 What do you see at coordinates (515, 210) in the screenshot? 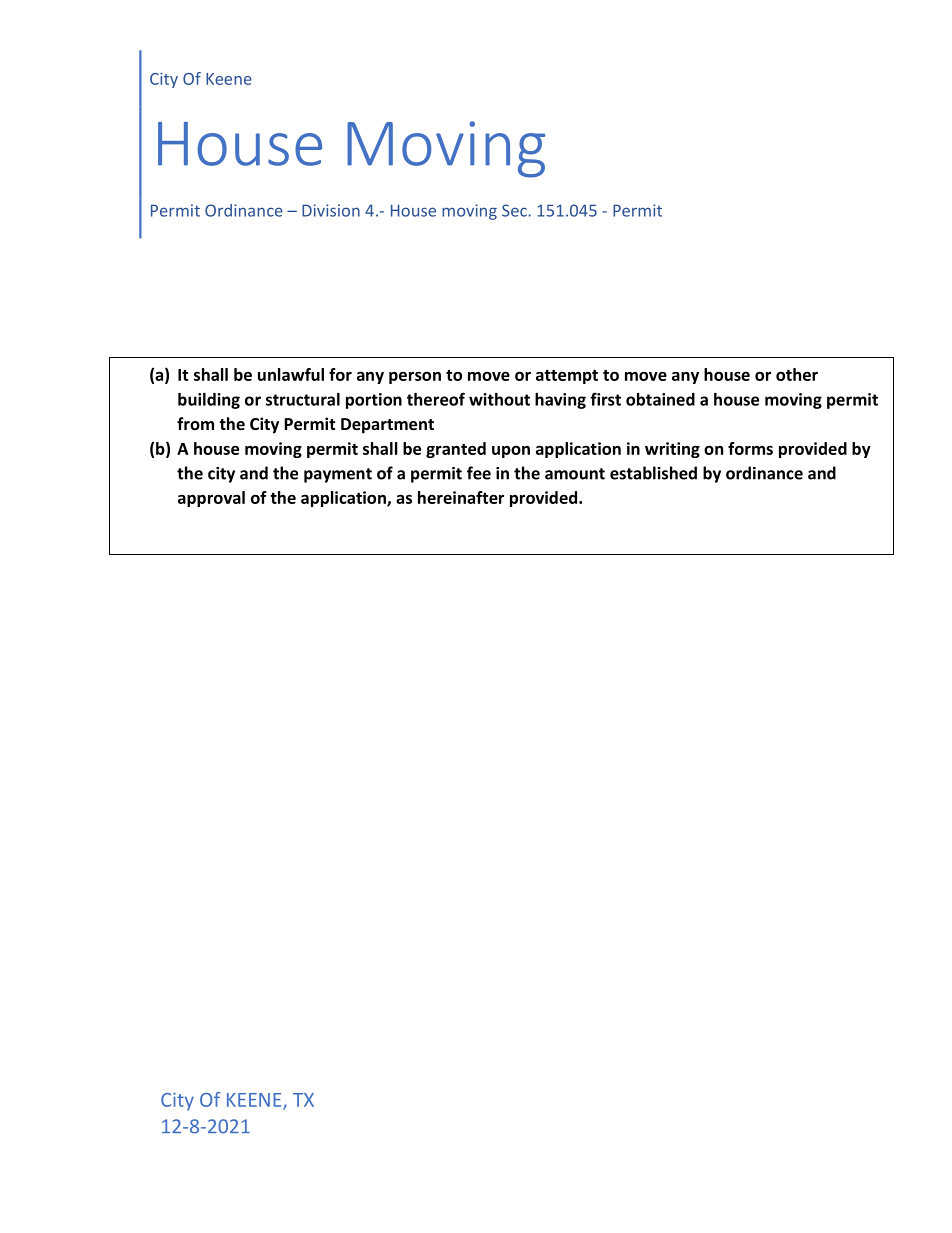
I see `Sec` at bounding box center [515, 210].
